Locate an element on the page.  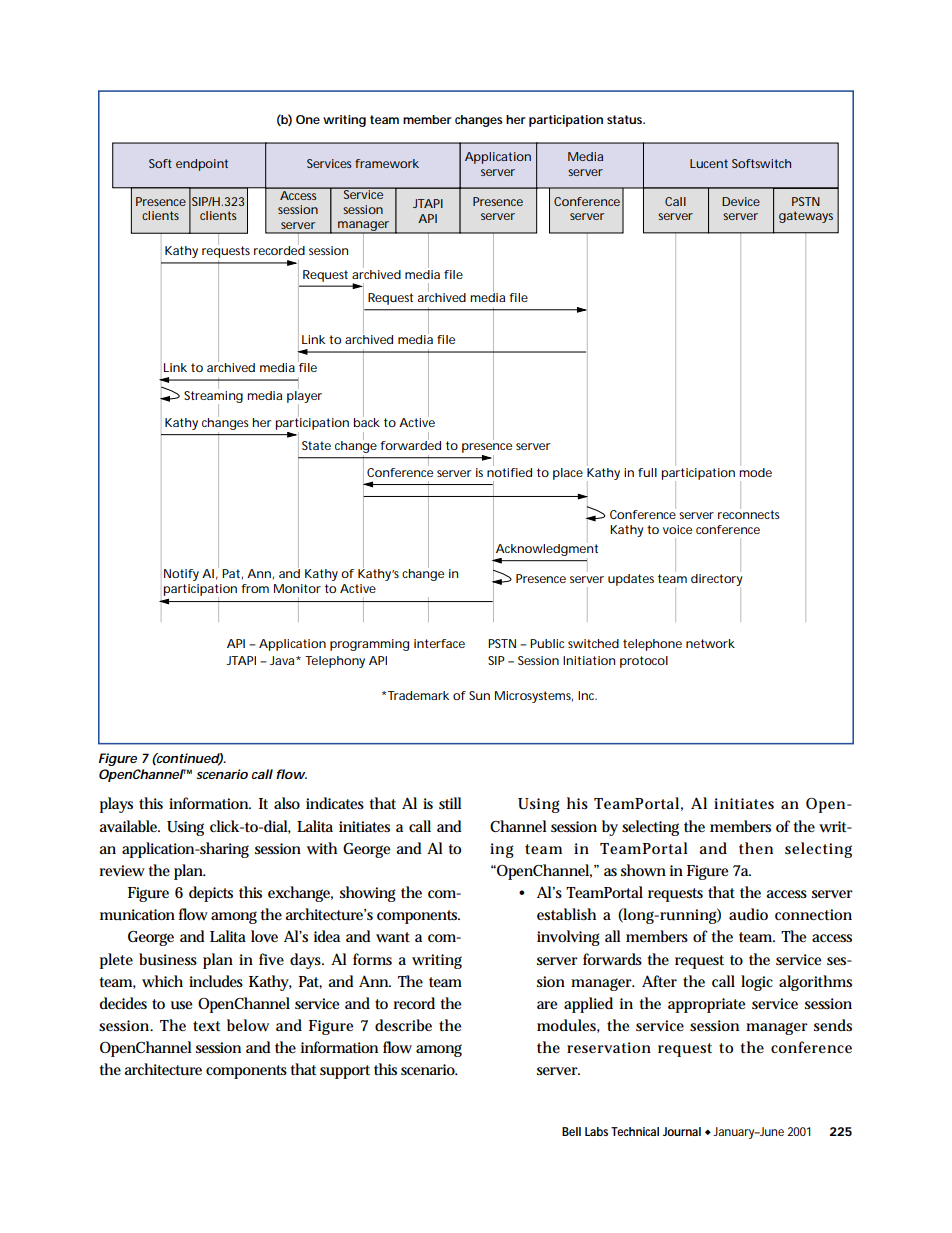
Bell is located at coordinates (571, 1131).
